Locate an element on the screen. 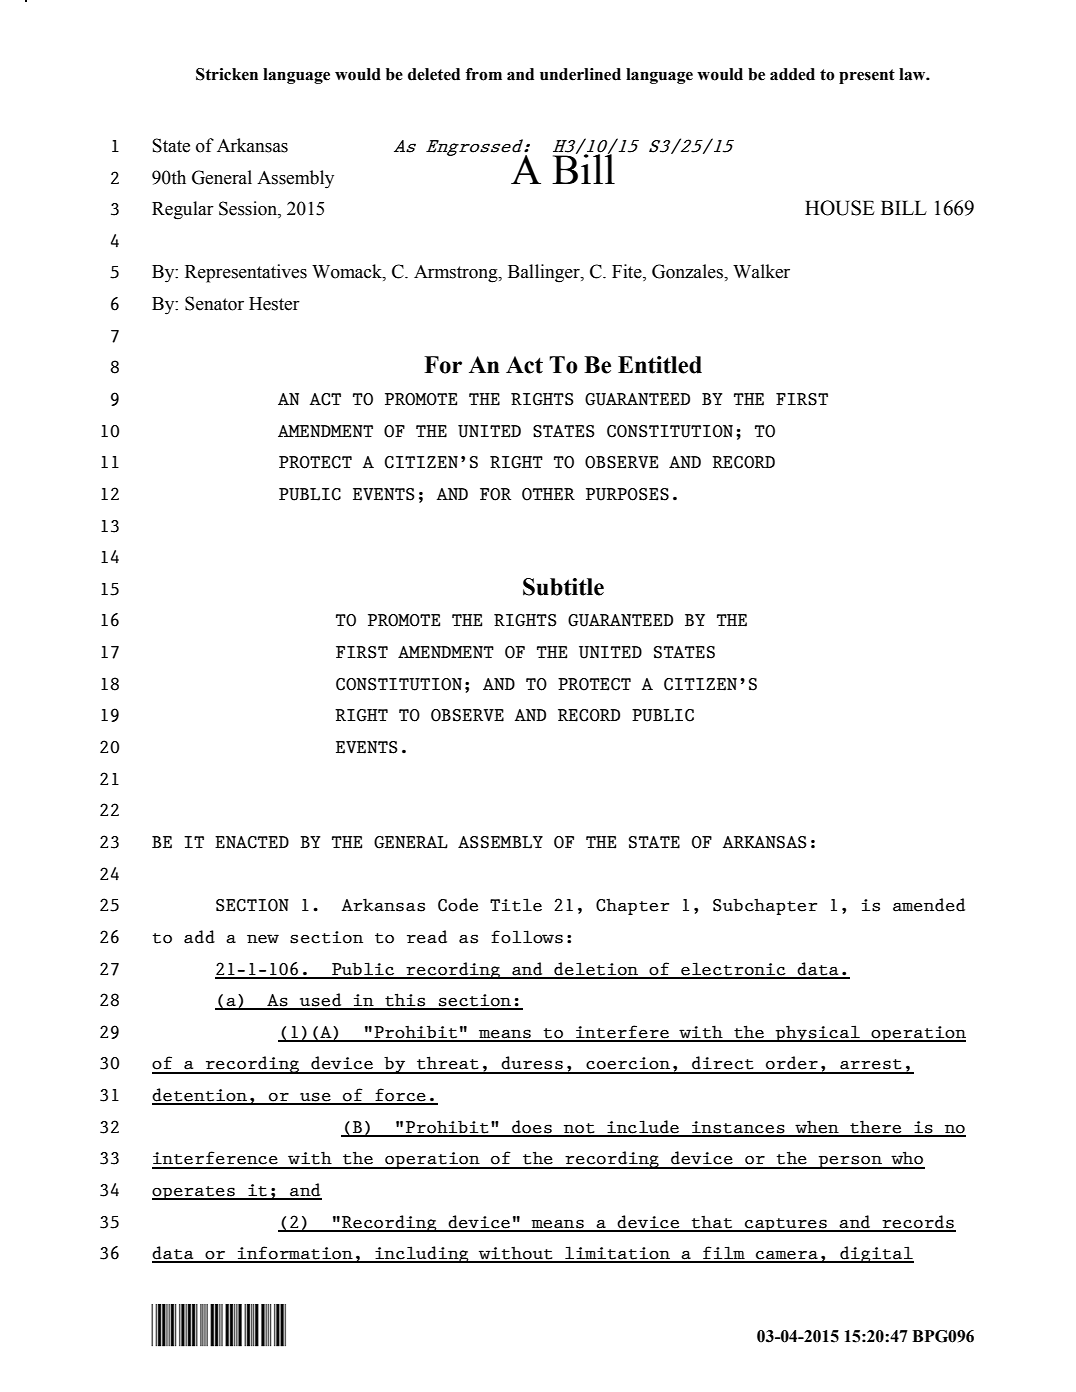 Image resolution: width=1076 pixels, height=1392 pixels. added is located at coordinates (792, 74).
